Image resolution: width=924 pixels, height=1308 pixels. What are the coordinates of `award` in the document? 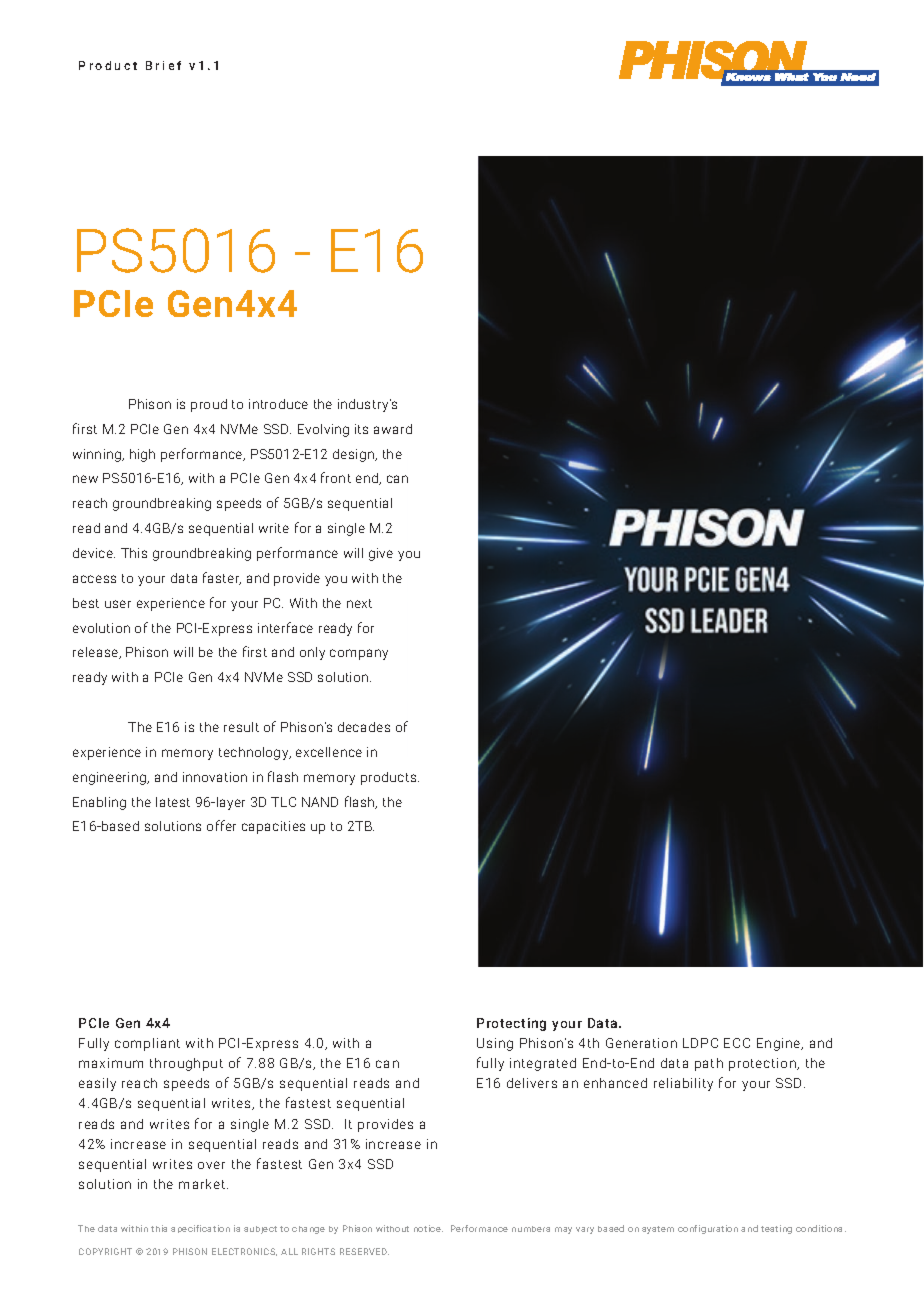 It's located at (393, 429).
